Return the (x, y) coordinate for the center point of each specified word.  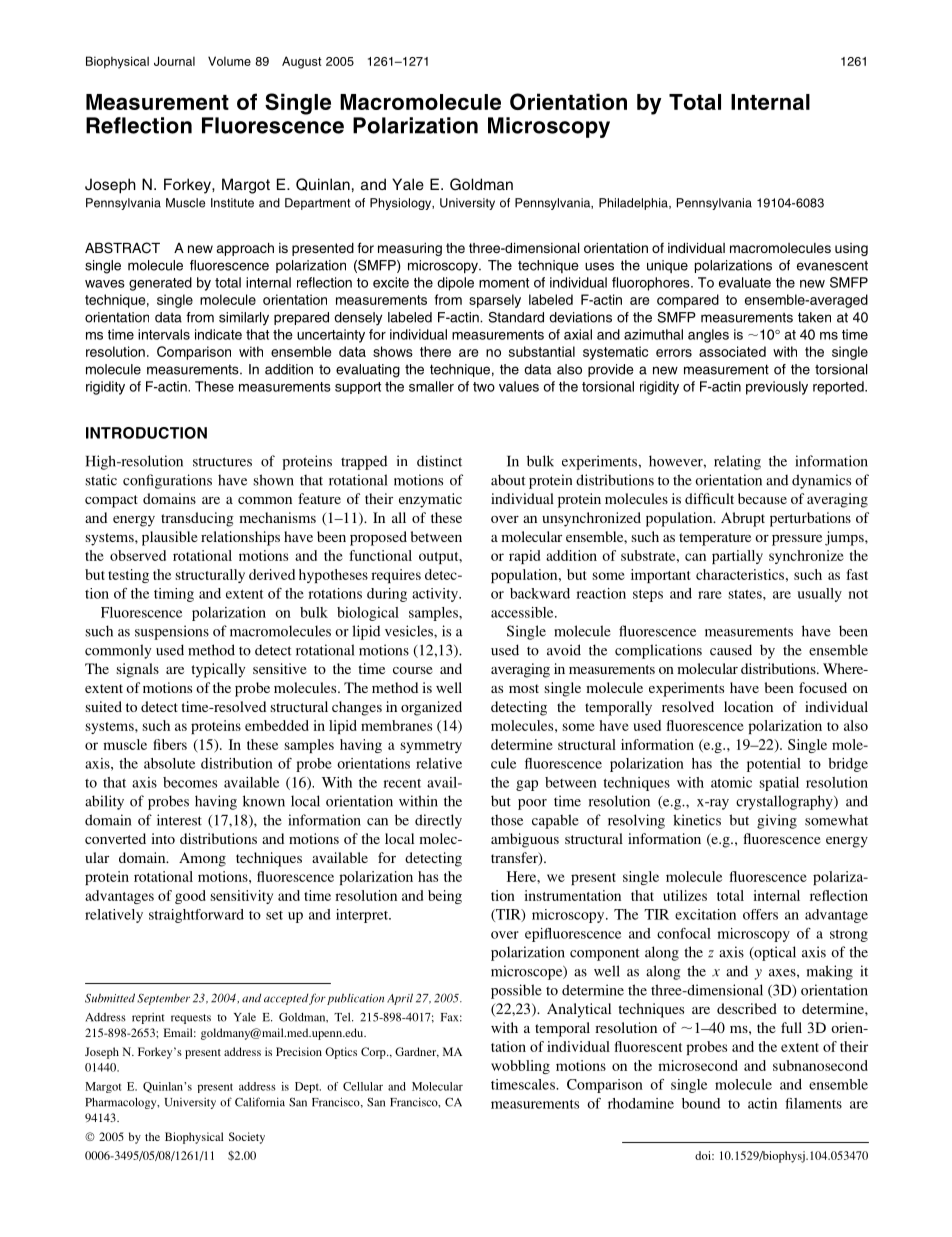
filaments (813, 1103)
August (302, 62)
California (260, 1102)
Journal (174, 61)
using (851, 249)
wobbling (520, 1067)
